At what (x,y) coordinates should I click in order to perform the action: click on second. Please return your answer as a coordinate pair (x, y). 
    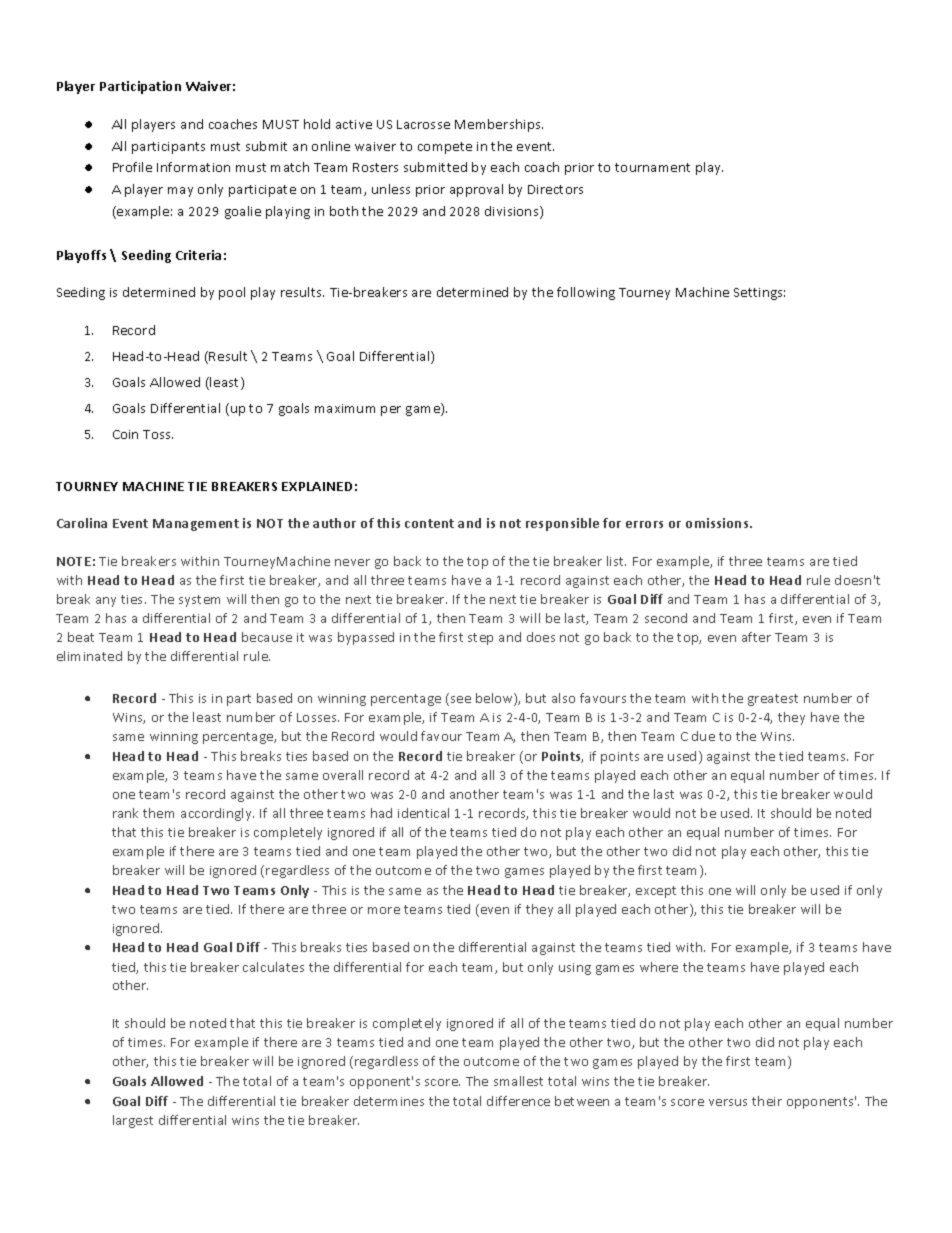
    Looking at the image, I should click on (666, 618).
